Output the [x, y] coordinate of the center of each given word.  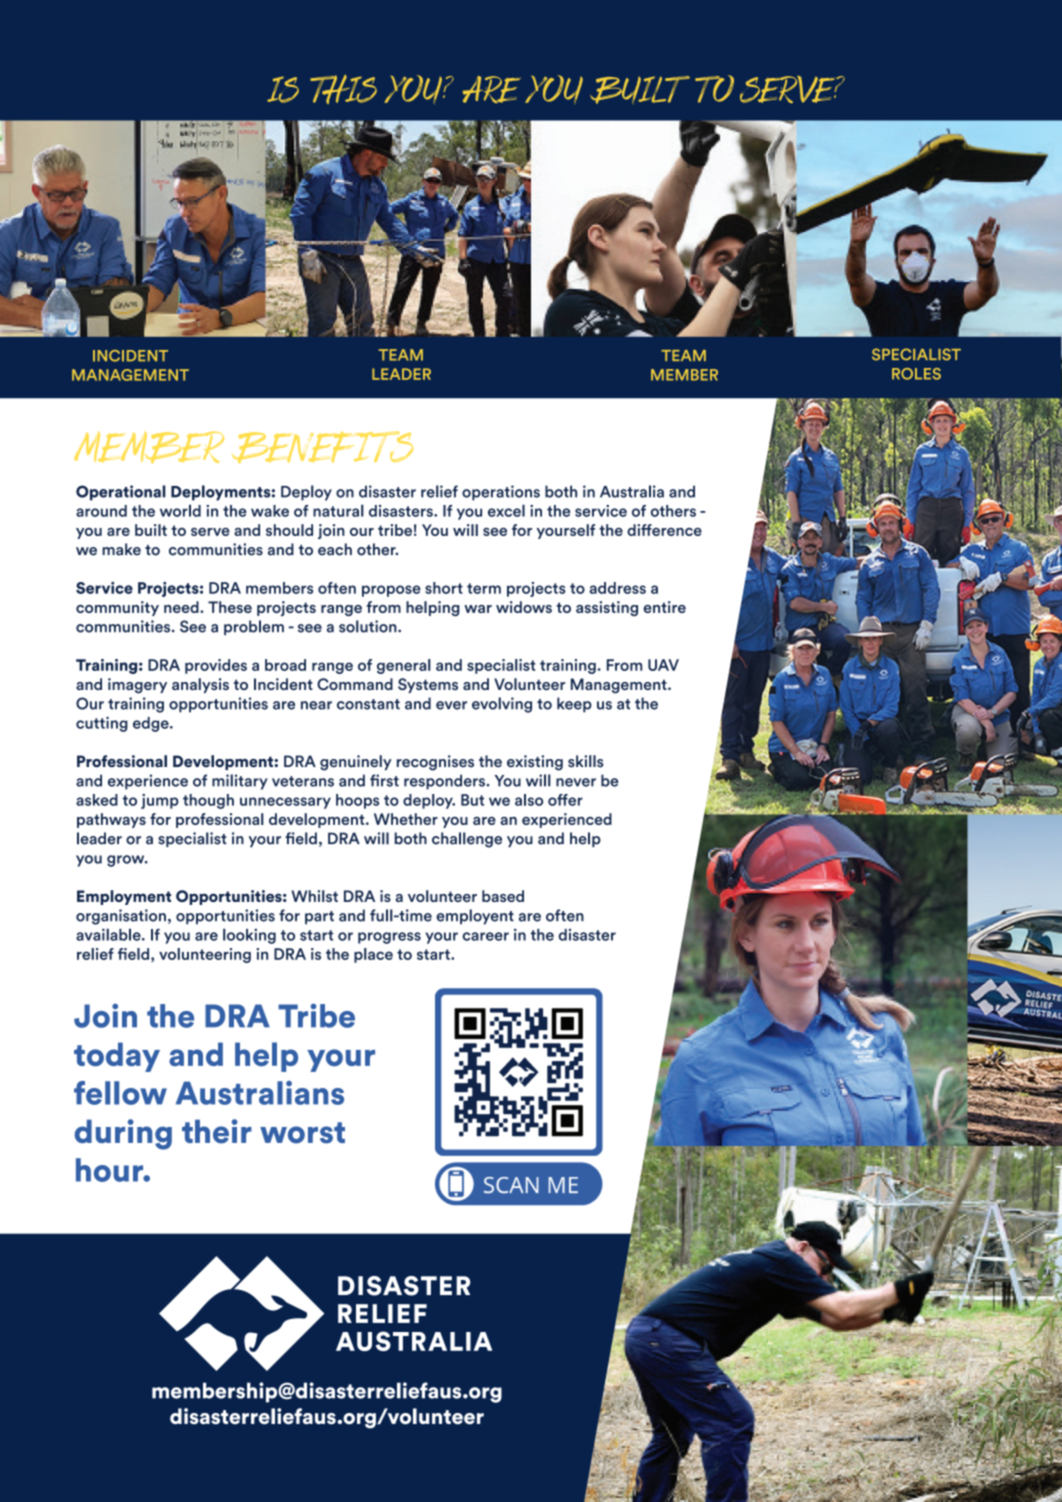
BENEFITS [322, 447]
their [217, 1131]
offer [565, 800]
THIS [343, 89]
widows [524, 607]
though [208, 801]
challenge [467, 840]
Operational [121, 493]
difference [664, 530]
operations [501, 493]
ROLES [916, 374]
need [182, 607]
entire [665, 607]
